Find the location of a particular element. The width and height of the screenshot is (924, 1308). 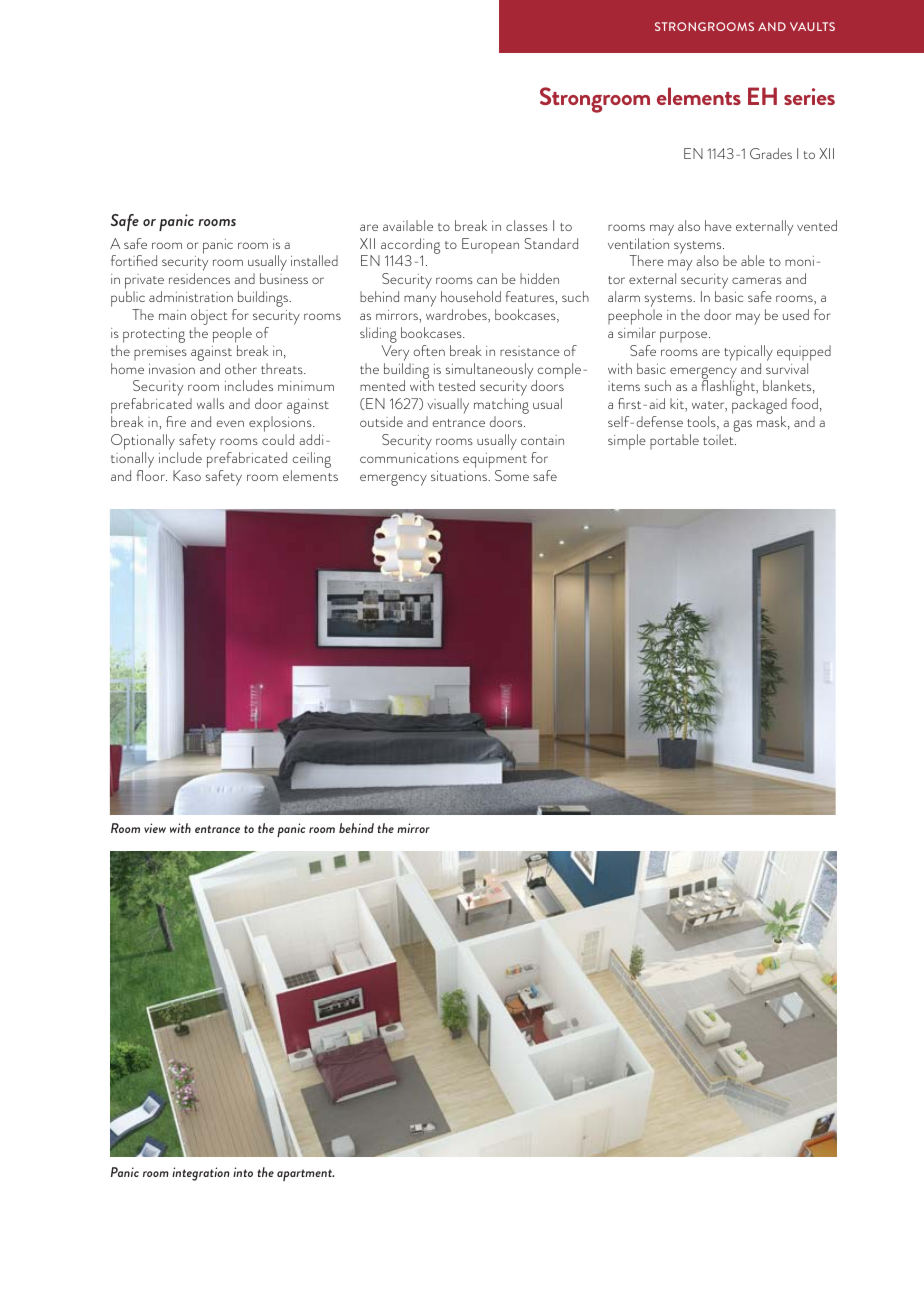

integration is located at coordinates (201, 1174).
